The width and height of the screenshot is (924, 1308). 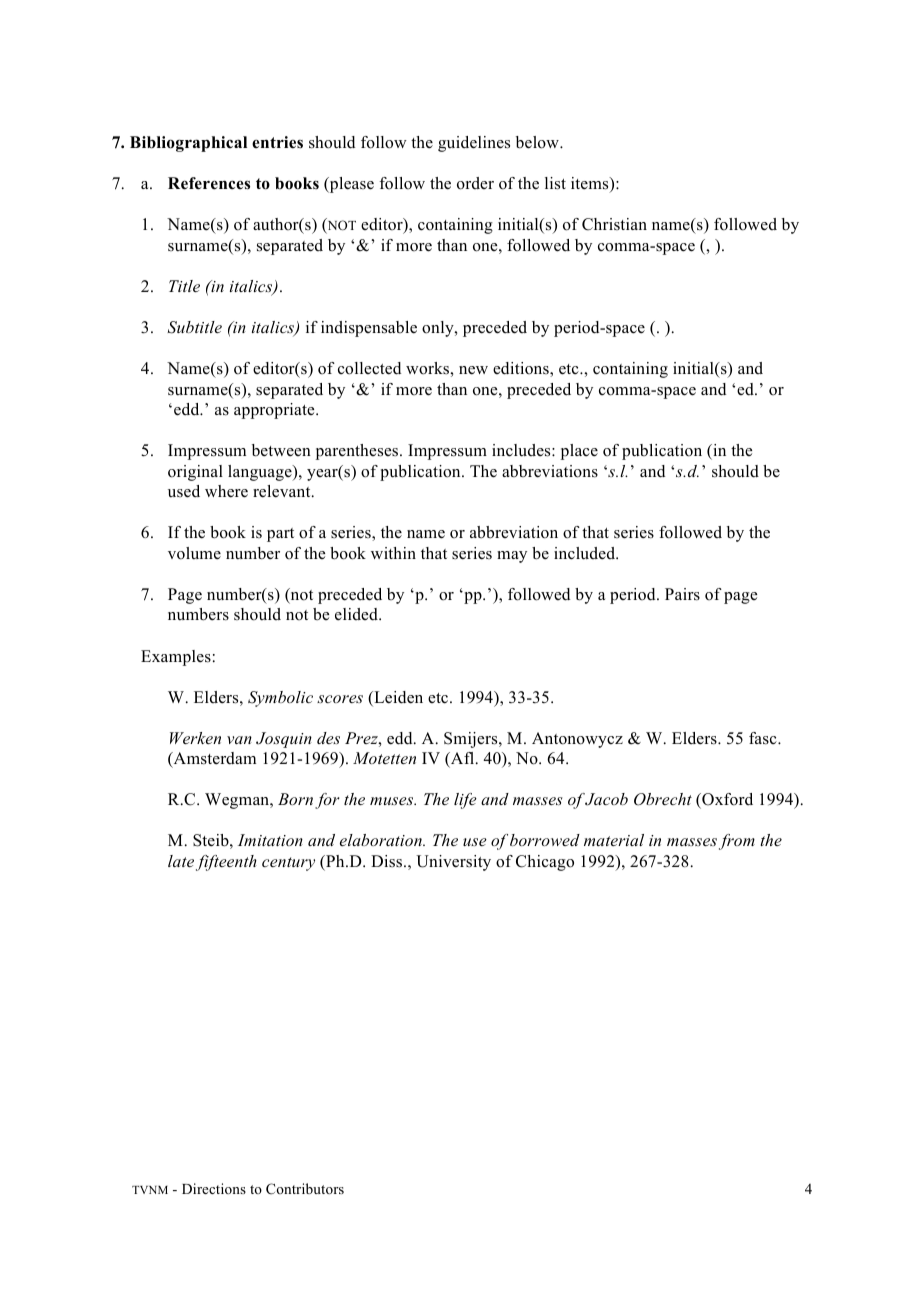 I want to click on University, so click(x=453, y=863).
